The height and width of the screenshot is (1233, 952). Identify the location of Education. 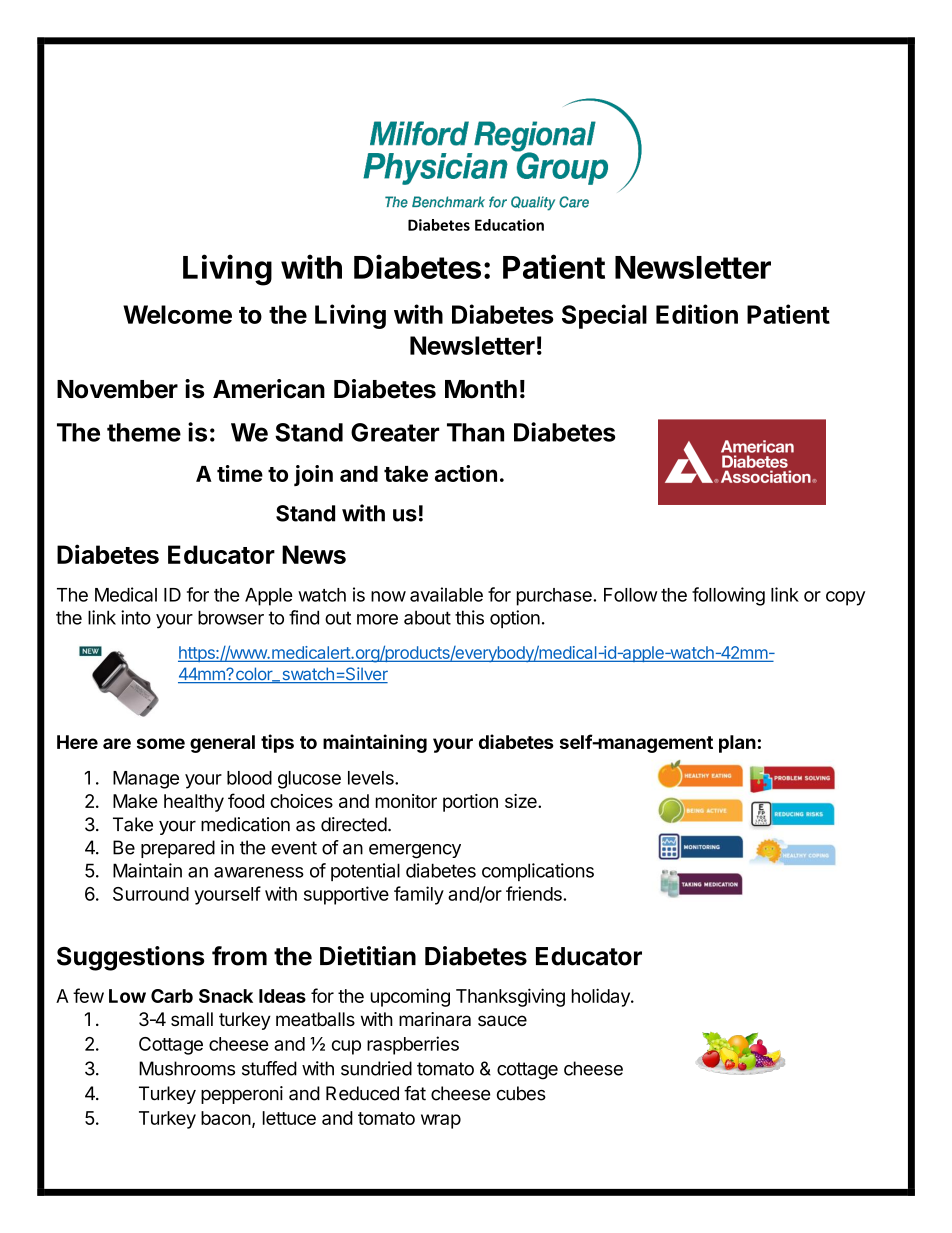
(509, 225).
